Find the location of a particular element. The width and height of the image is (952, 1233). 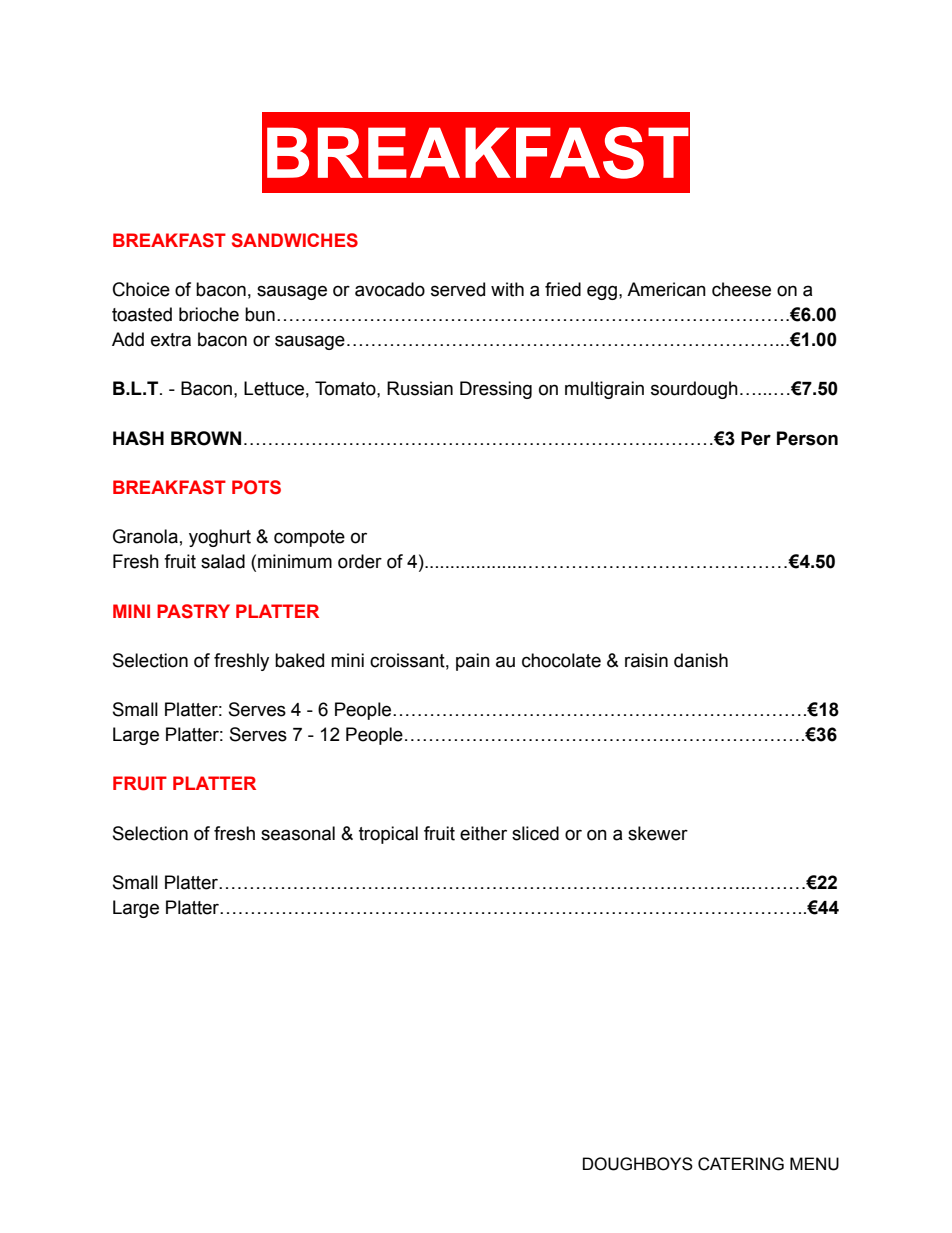

either is located at coordinates (483, 833).
